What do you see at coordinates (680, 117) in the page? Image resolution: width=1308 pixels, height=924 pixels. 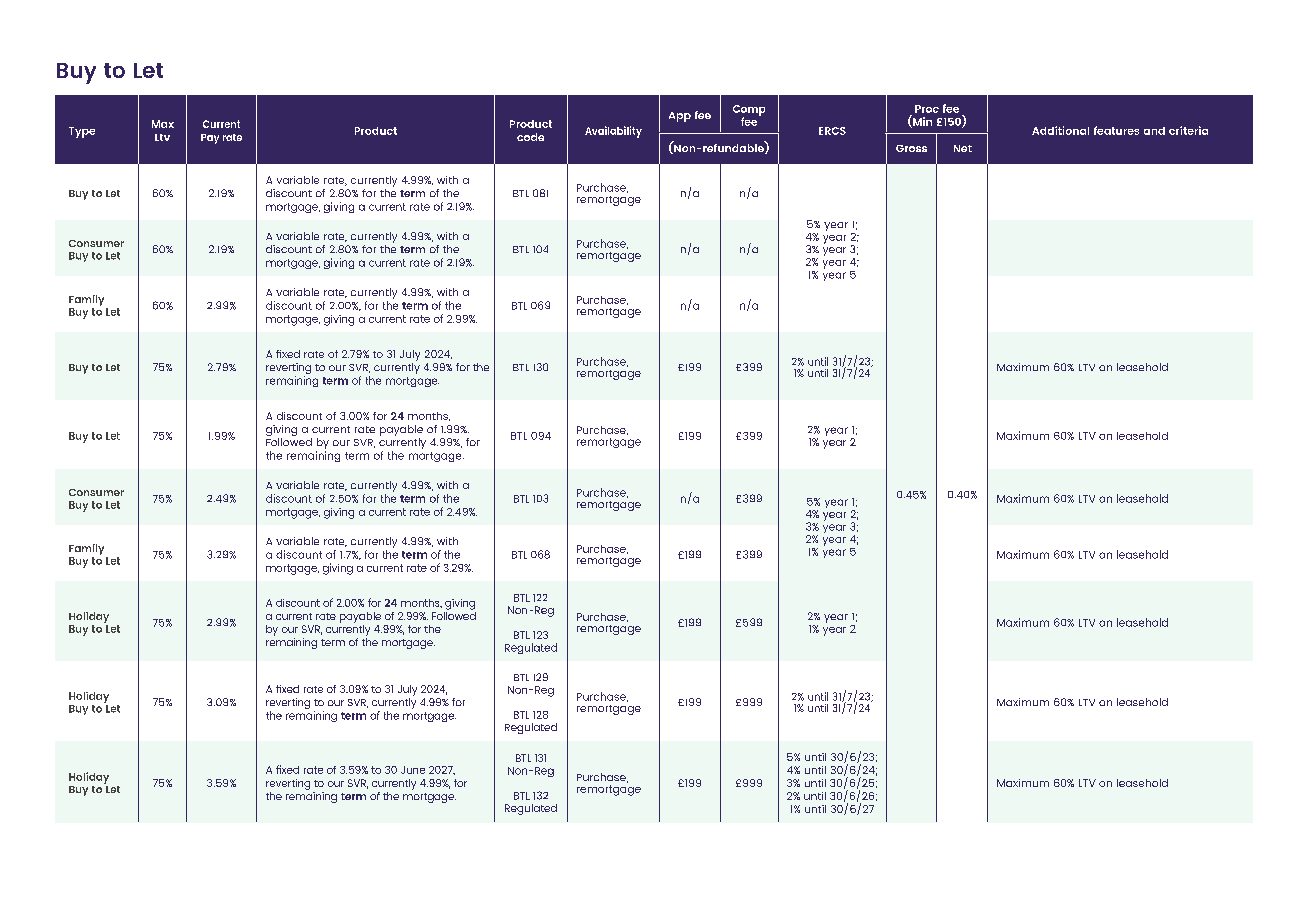 I see `App` at bounding box center [680, 117].
